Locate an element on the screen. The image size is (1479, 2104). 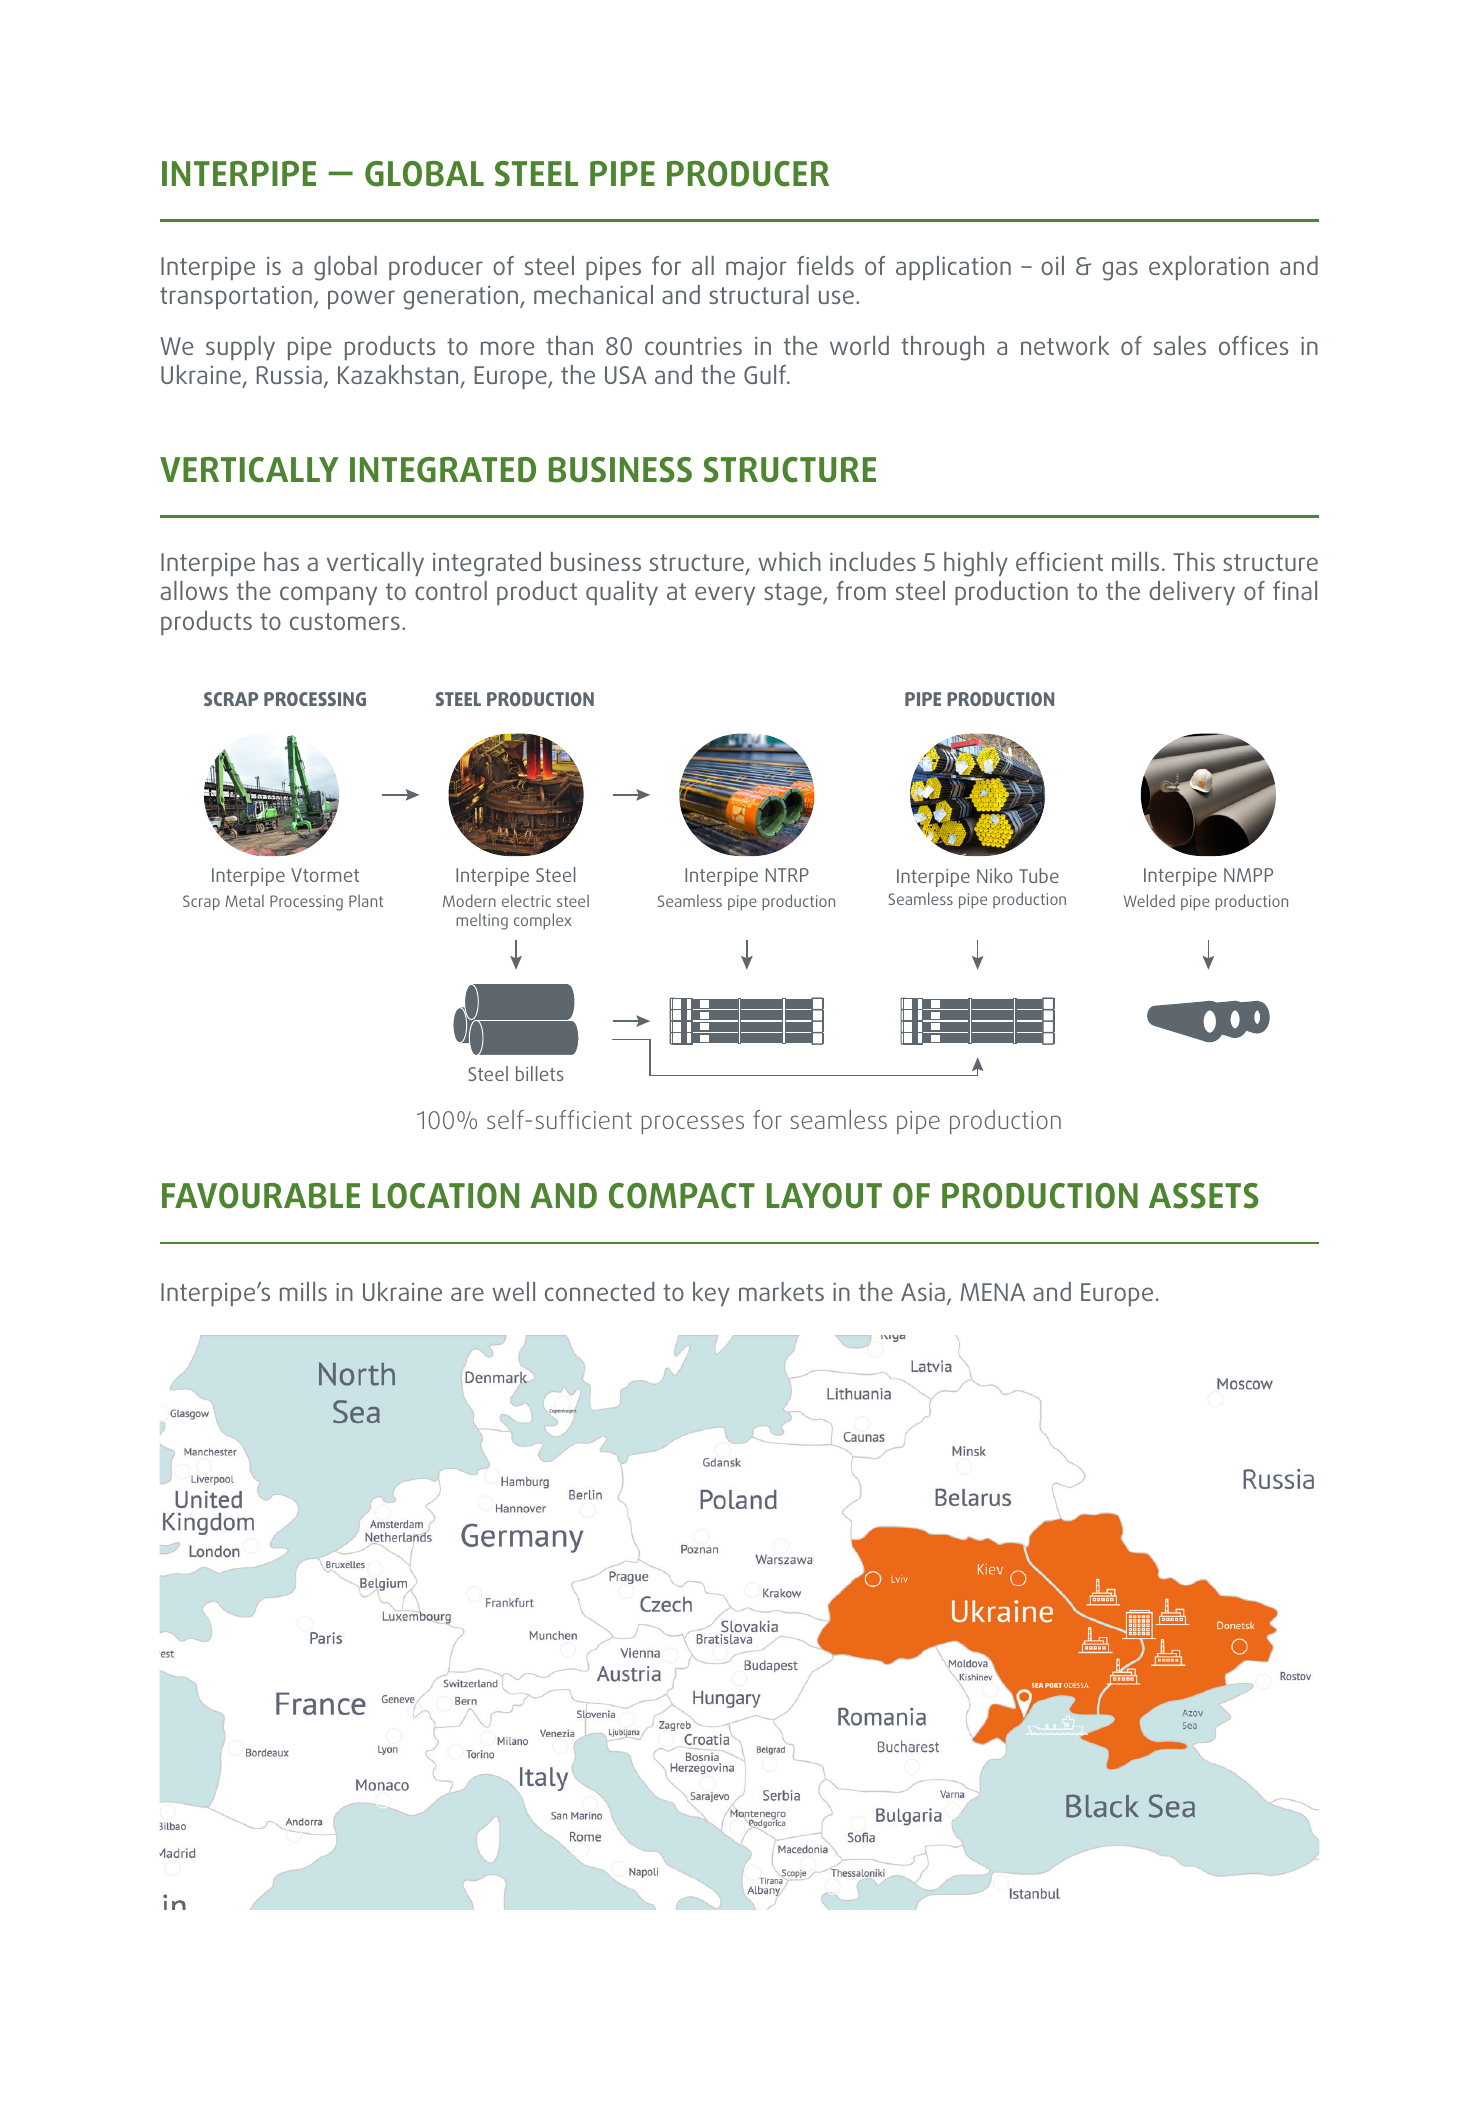
complex is located at coordinates (542, 921).
